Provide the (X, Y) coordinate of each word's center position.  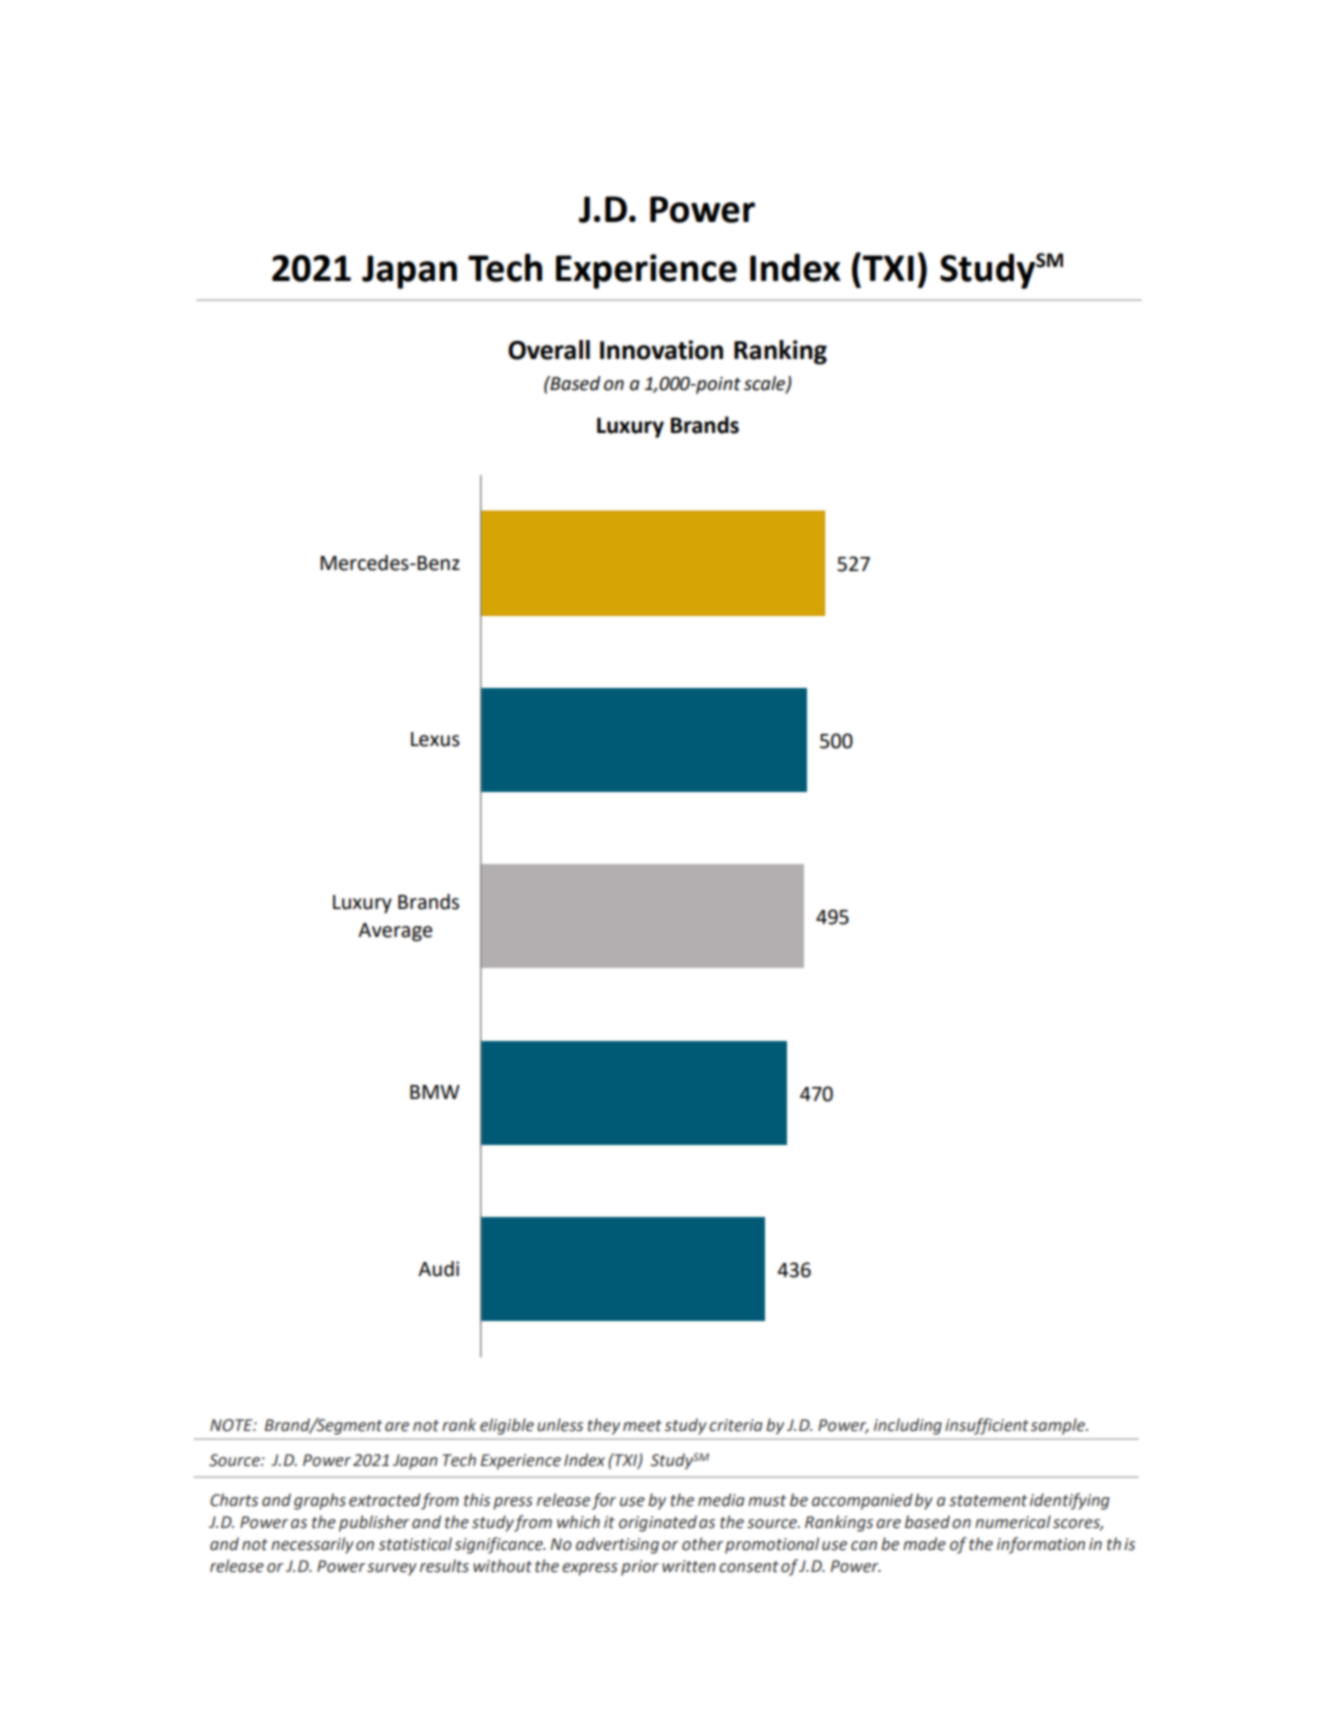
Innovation (661, 350)
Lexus (435, 739)
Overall (549, 350)
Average (395, 932)
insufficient (987, 1426)
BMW (435, 1092)
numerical (1013, 1522)
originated (658, 1523)
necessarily (312, 1545)
